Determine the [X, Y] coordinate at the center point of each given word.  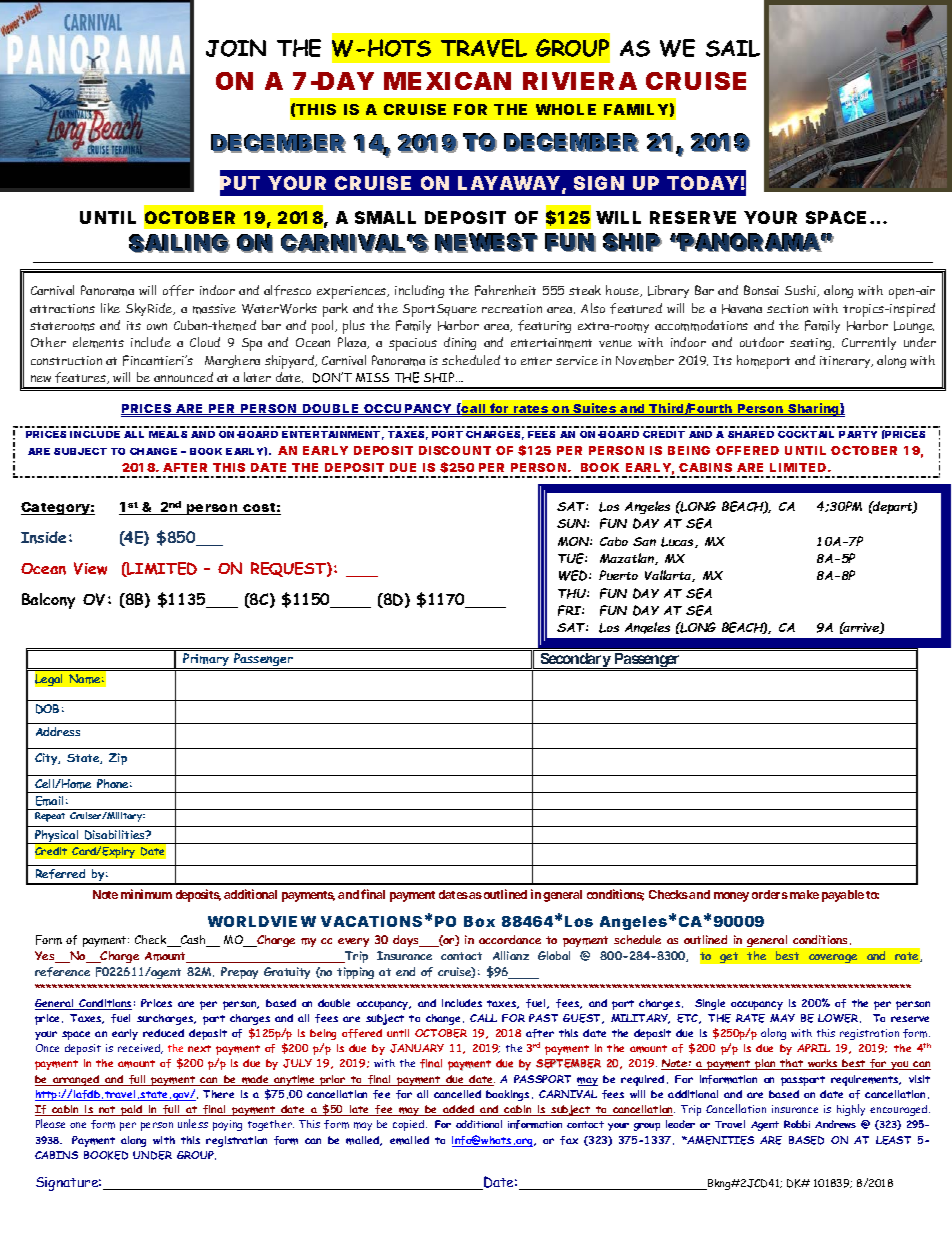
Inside [43, 537]
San [644, 541]
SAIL [733, 48]
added [459, 1110]
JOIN [236, 48]
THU [573, 594]
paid [132, 1110]
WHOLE [566, 109]
